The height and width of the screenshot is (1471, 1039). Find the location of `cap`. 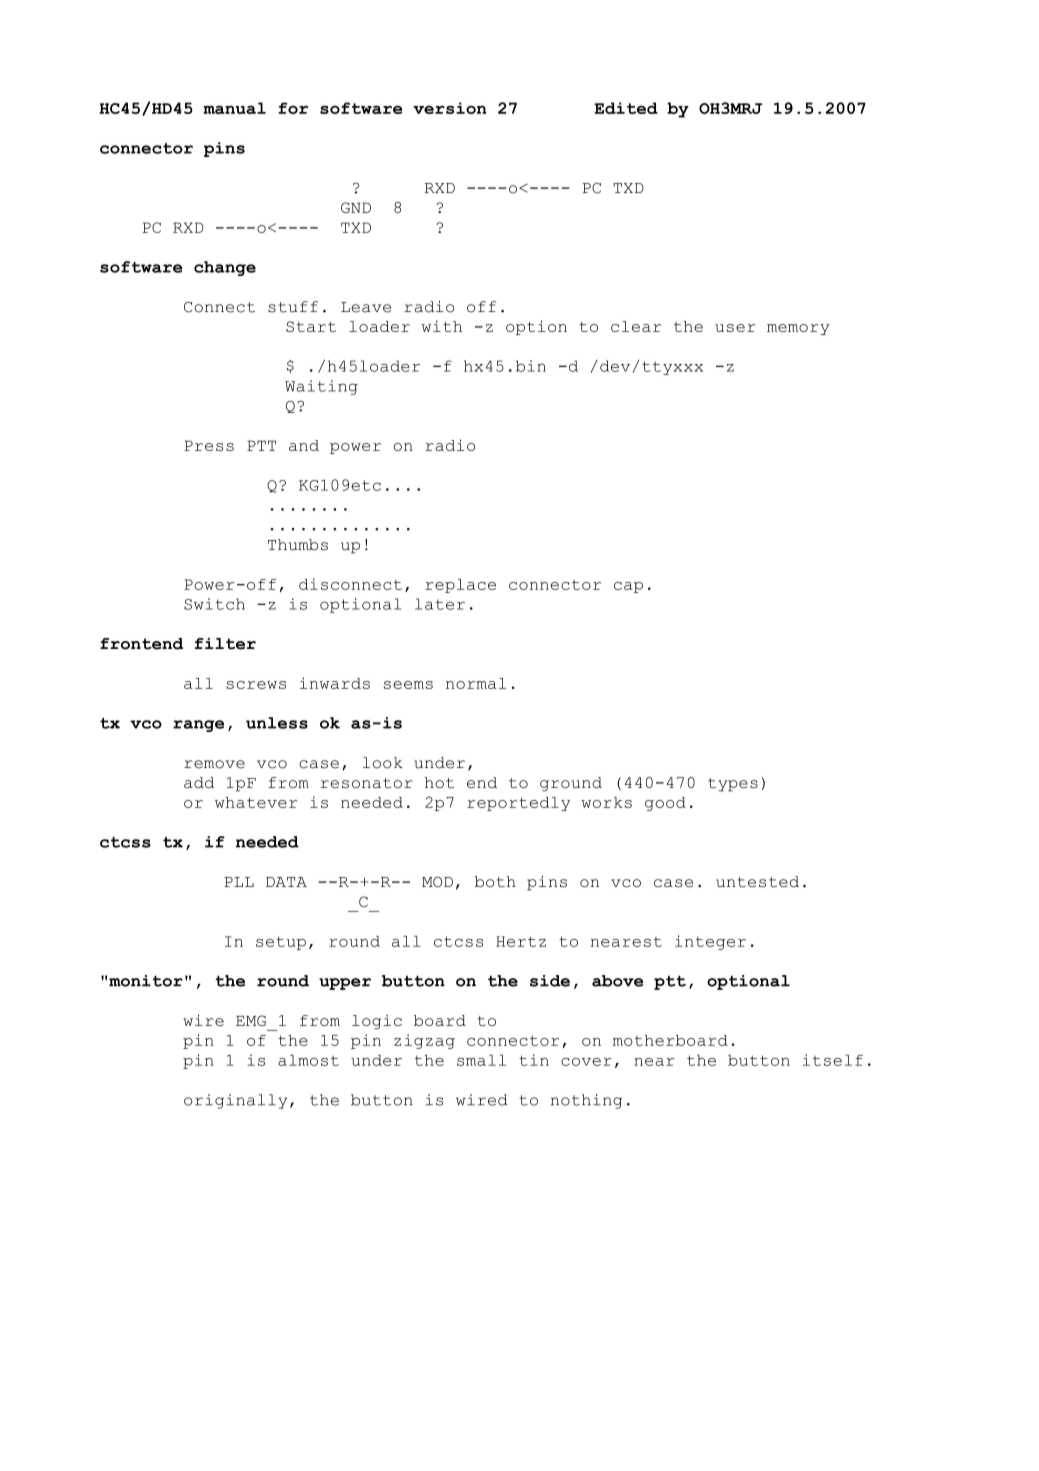

cap is located at coordinates (628, 587).
